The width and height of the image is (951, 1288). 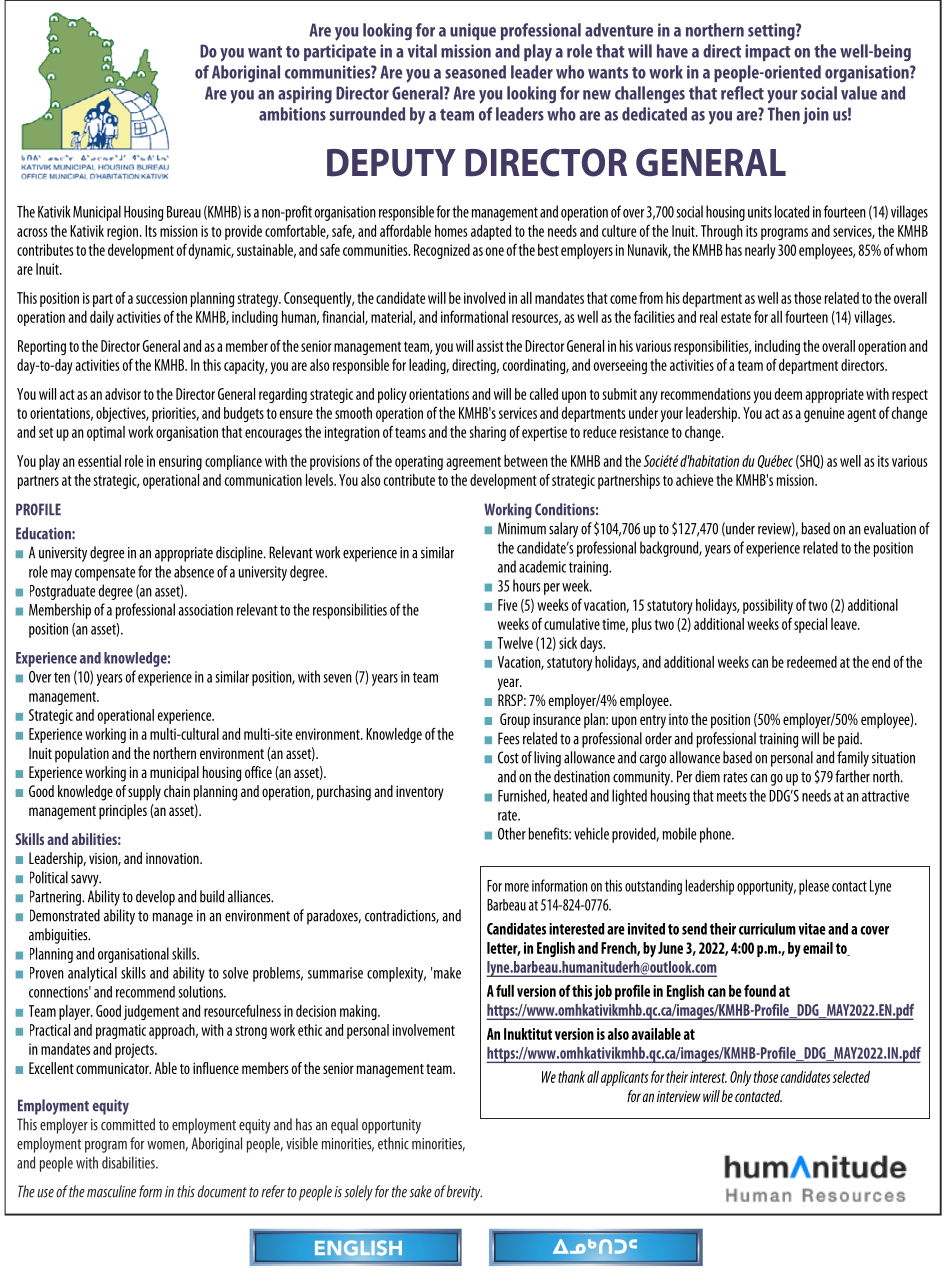 What do you see at coordinates (490, 346) in the image?
I see `assist` at bounding box center [490, 346].
